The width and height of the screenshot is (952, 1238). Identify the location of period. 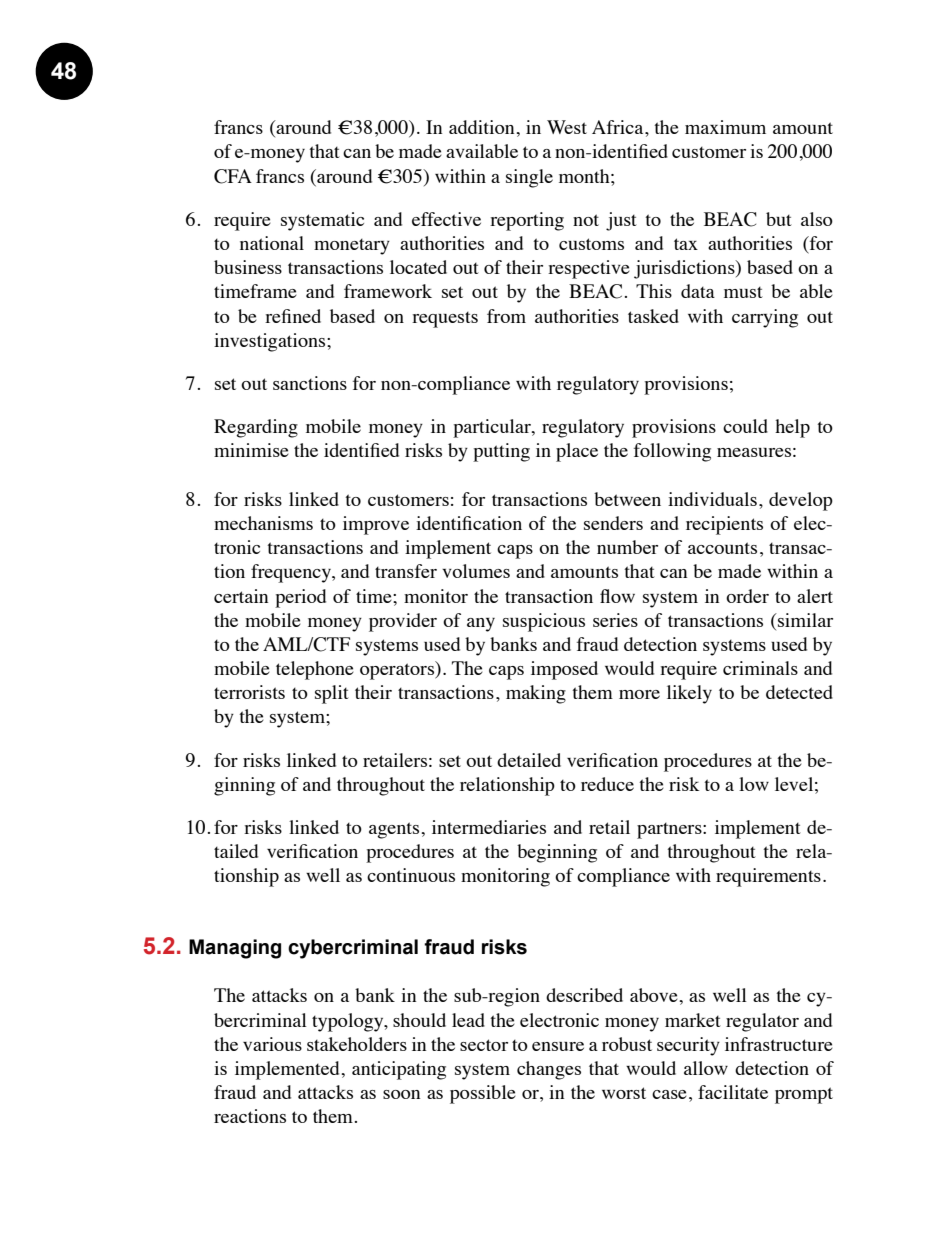
(300, 598).
